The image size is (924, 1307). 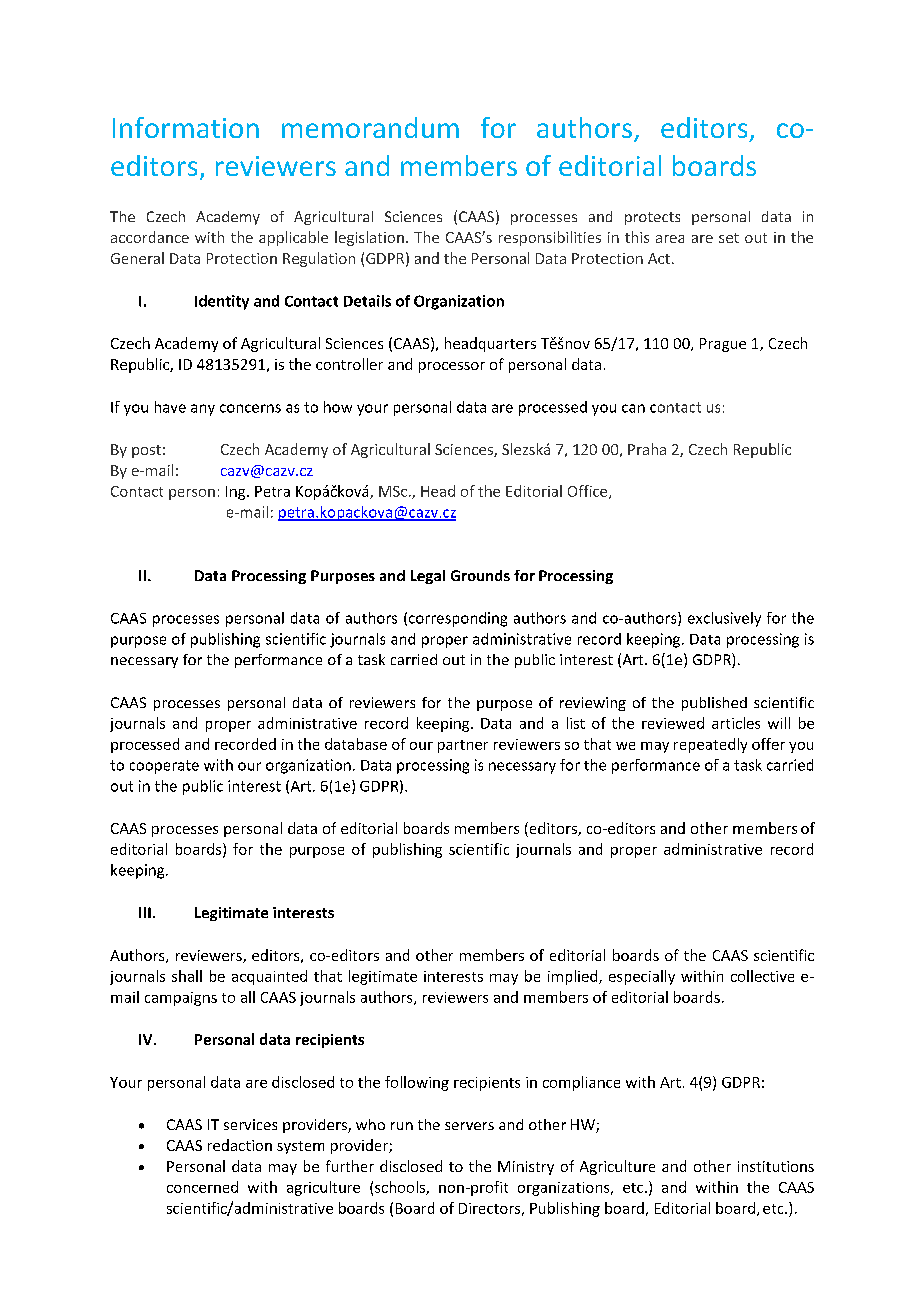 What do you see at coordinates (164, 767) in the screenshot?
I see `cooperate` at bounding box center [164, 767].
